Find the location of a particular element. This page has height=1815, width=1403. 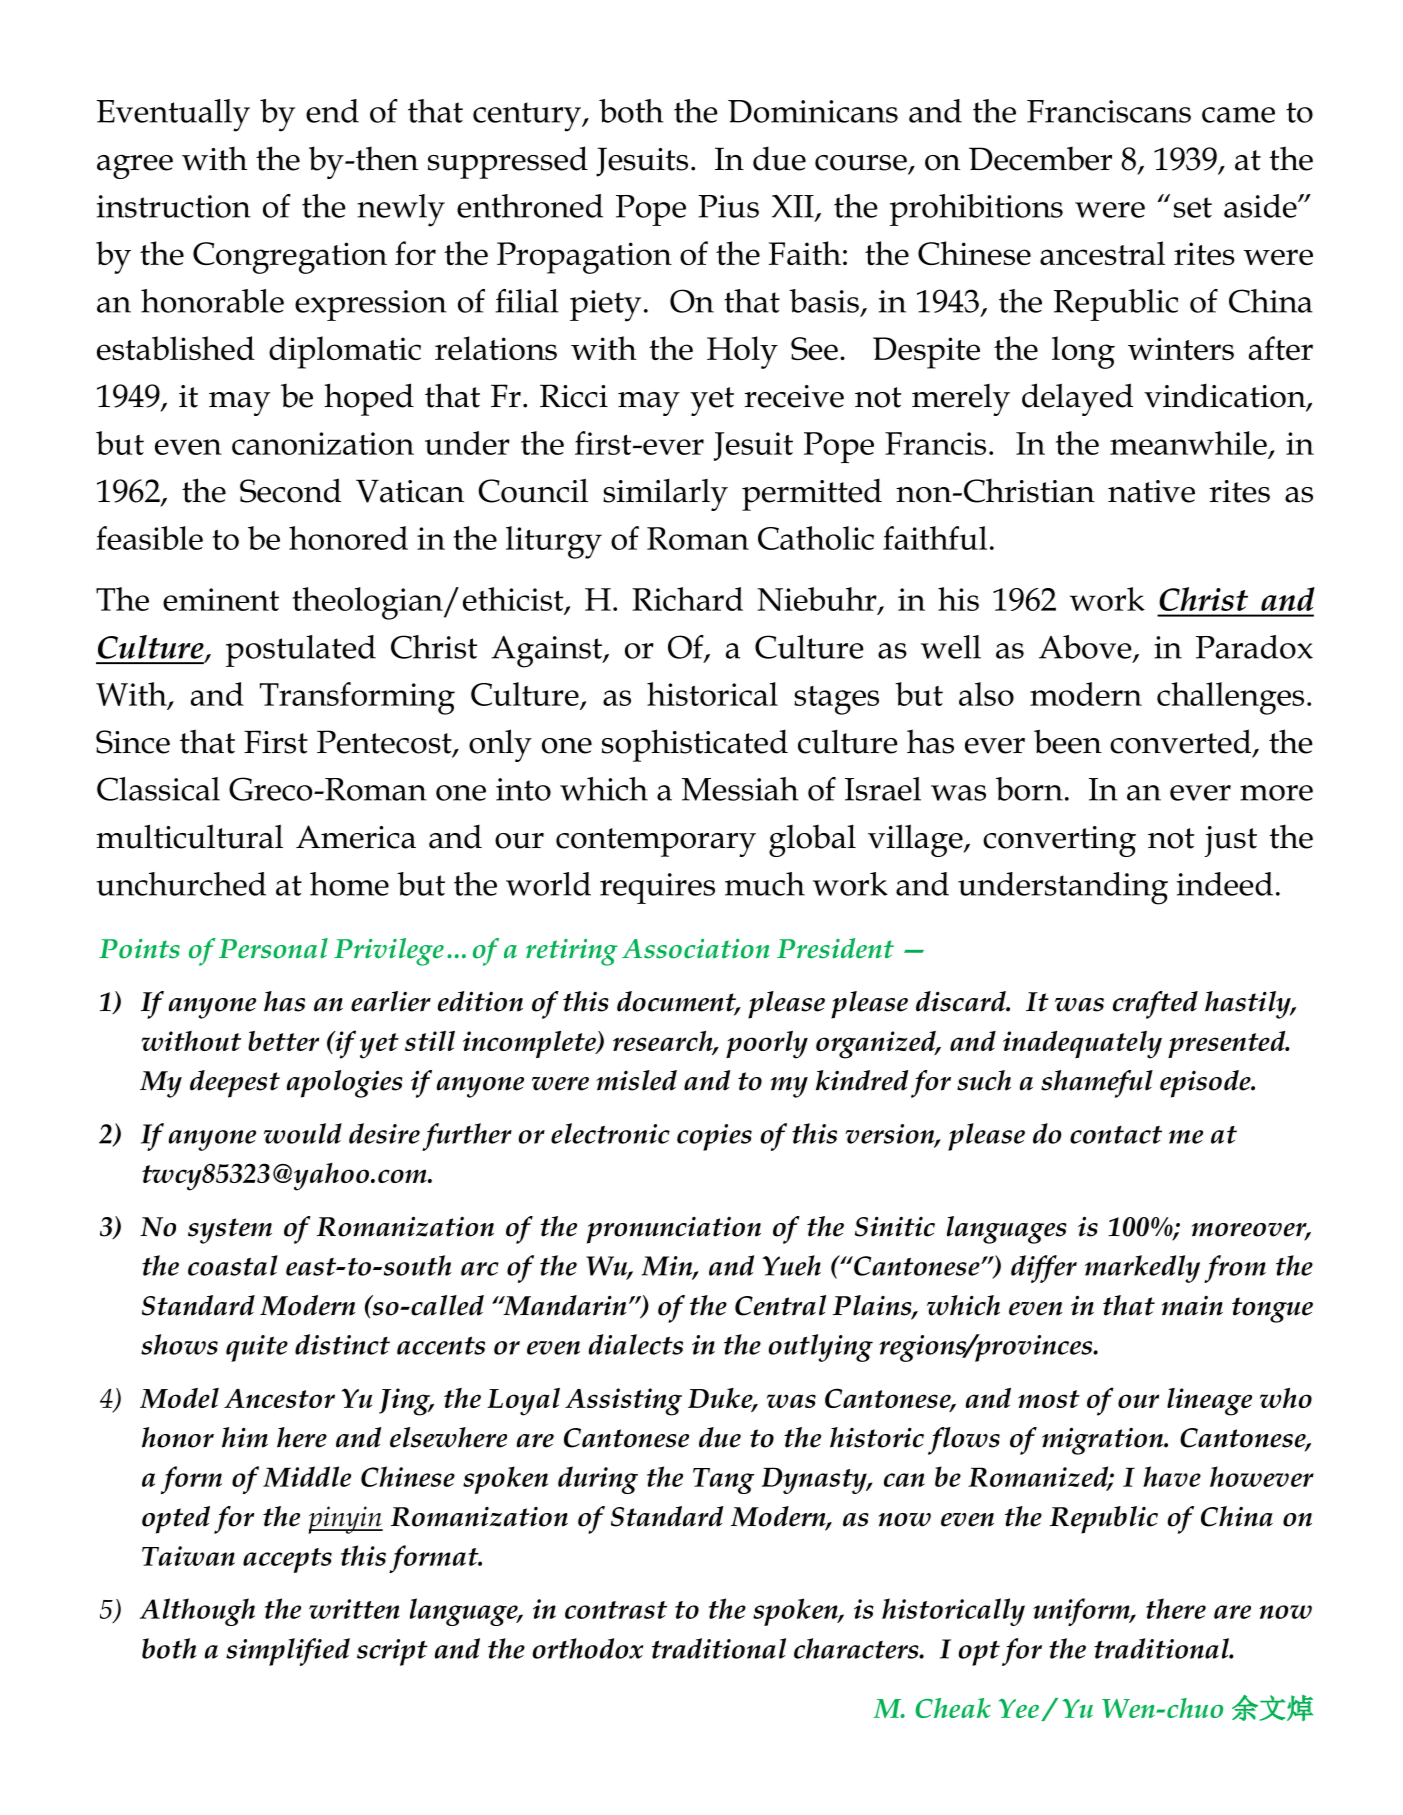

Yee is located at coordinates (1019, 1708).
